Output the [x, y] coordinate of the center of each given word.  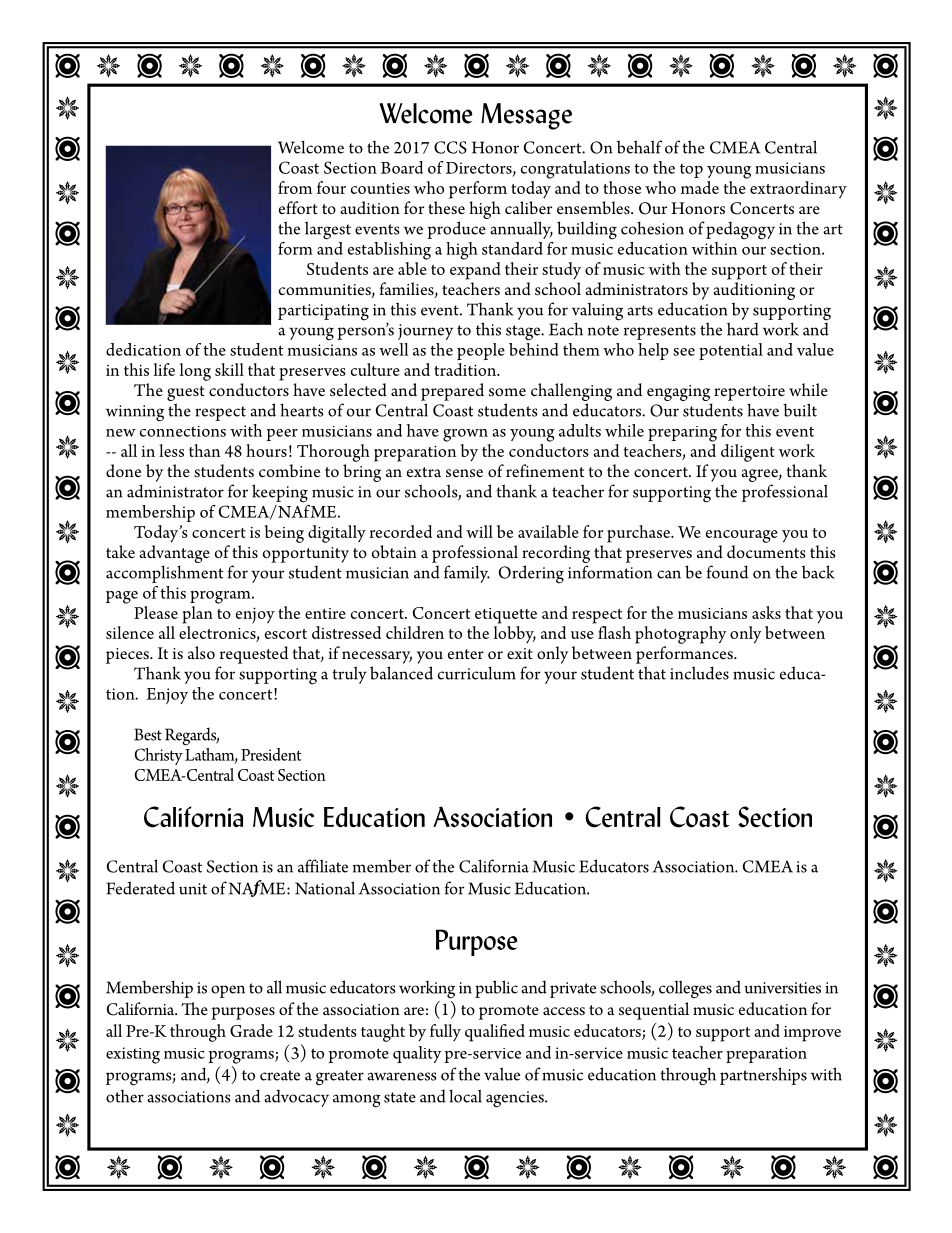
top [691, 170]
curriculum [477, 673]
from [295, 187]
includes [699, 673]
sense [464, 473]
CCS [450, 147]
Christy [158, 756]
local [465, 1096]
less [171, 450]
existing [133, 1055]
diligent [748, 453]
